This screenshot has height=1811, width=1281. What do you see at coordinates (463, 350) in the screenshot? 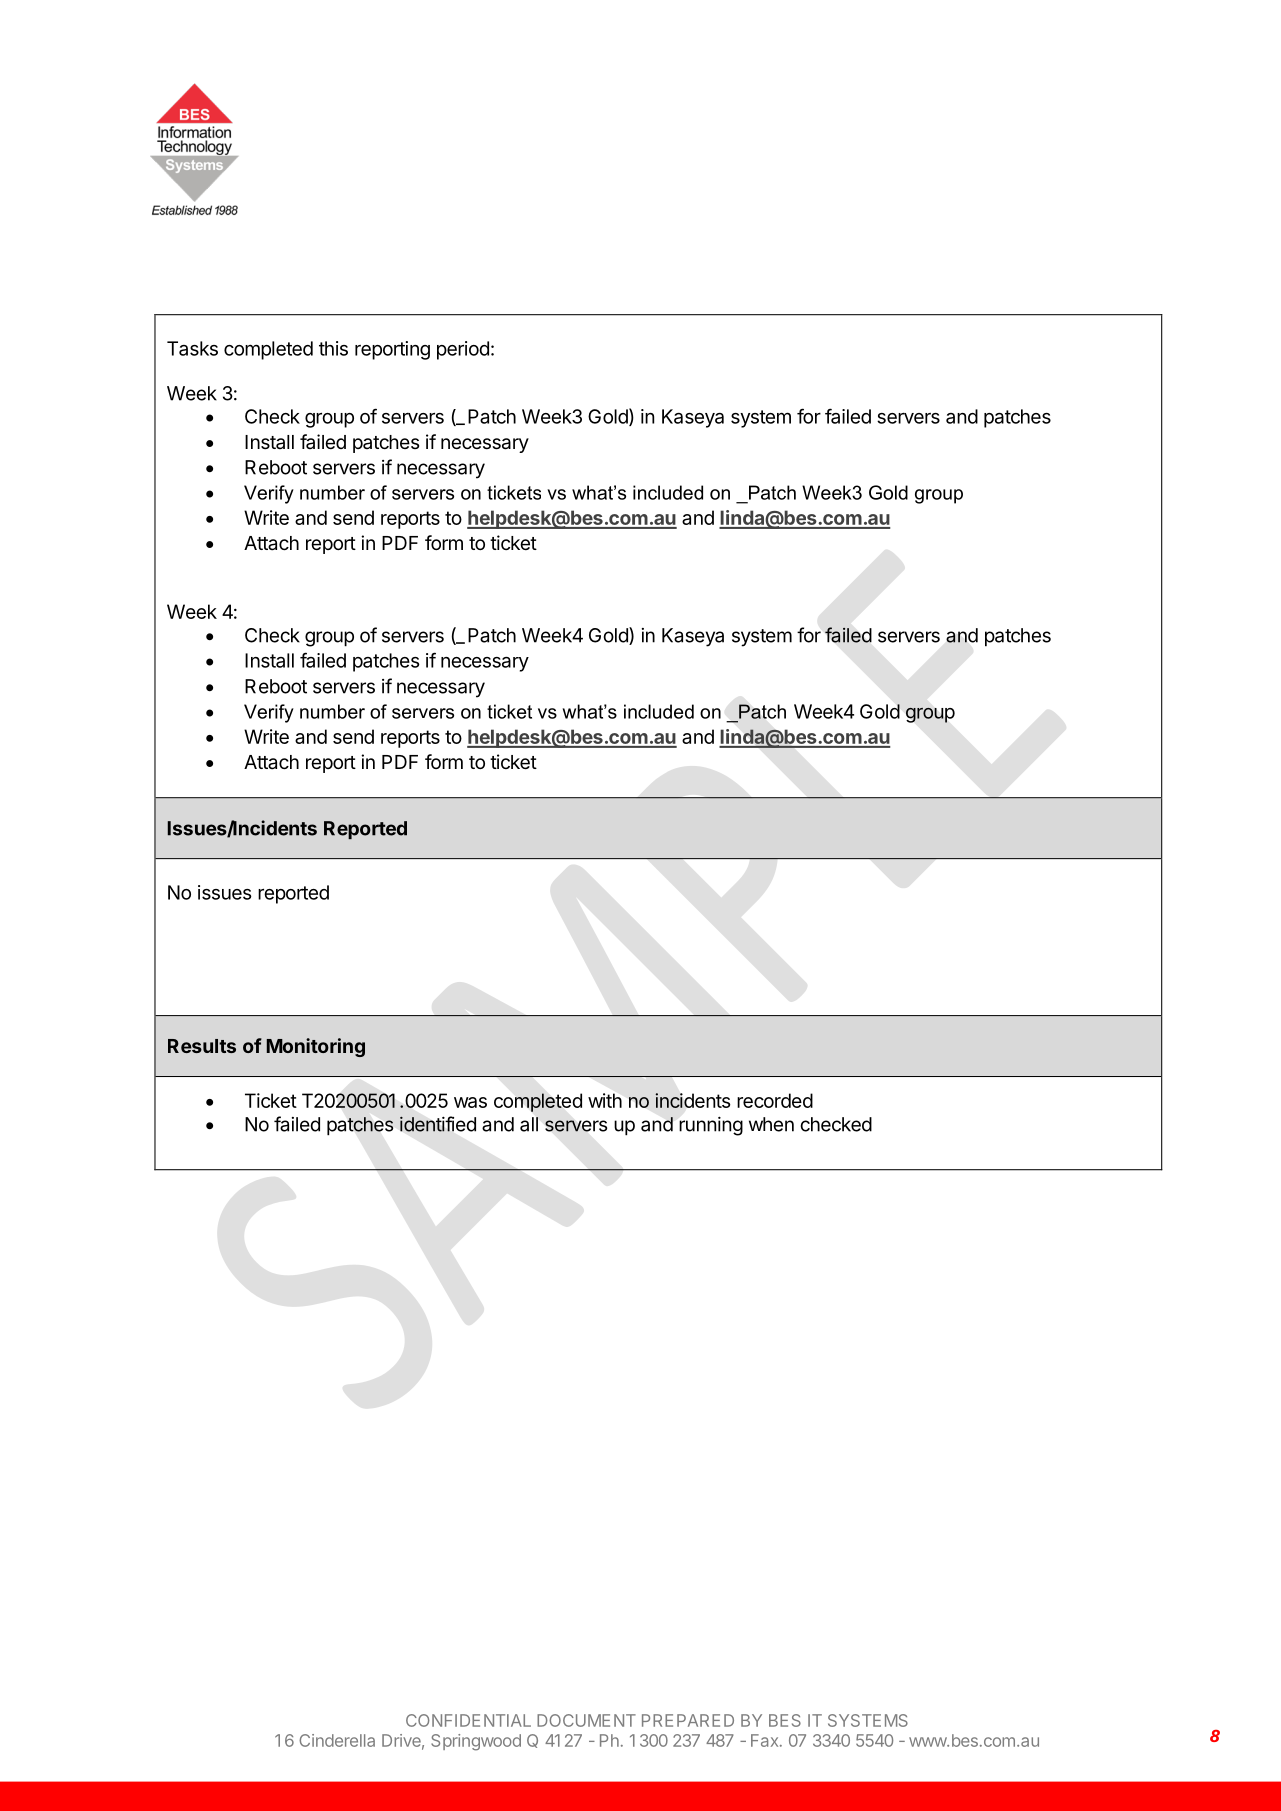
I see `period` at bounding box center [463, 350].
